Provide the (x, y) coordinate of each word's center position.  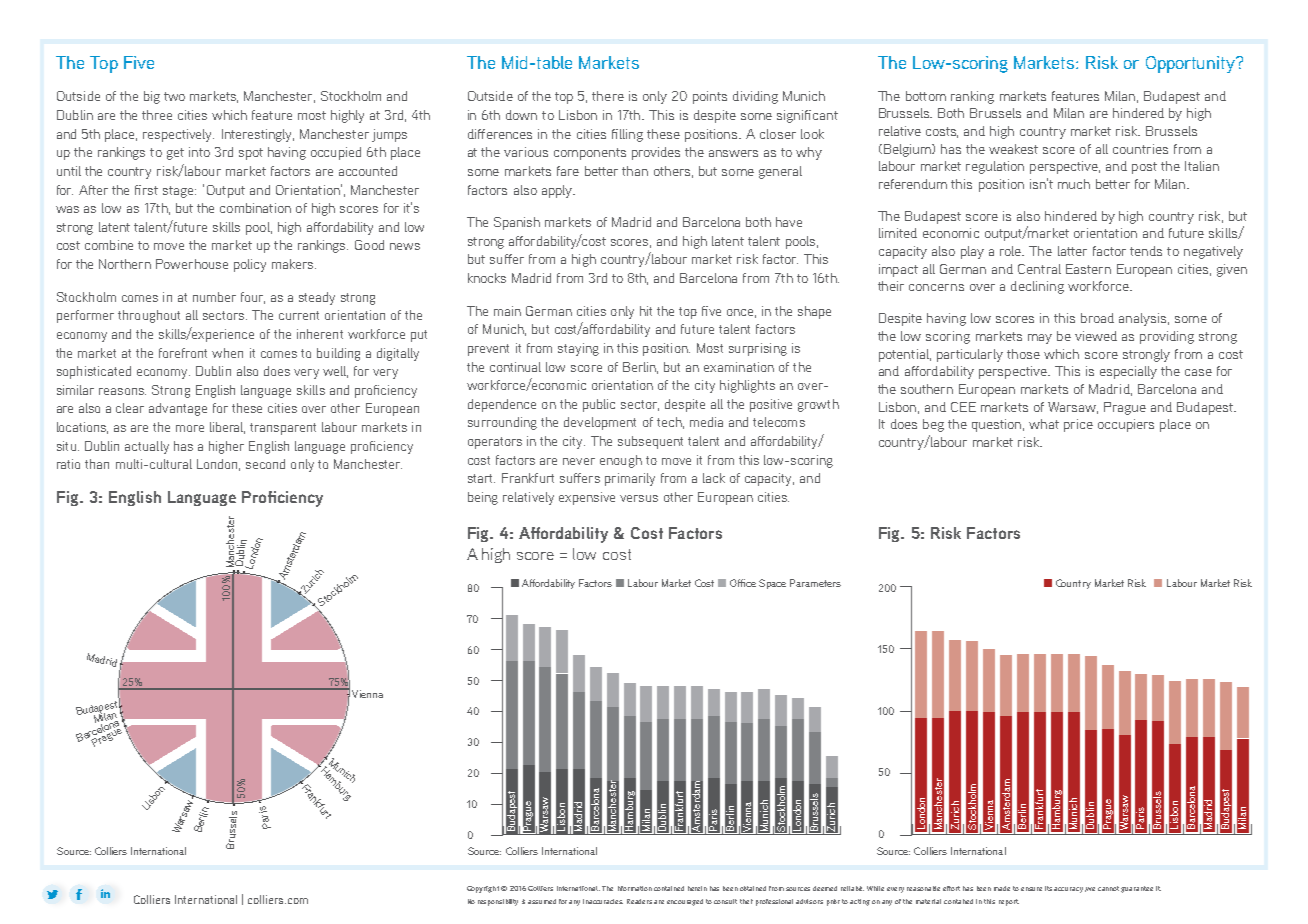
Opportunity (1191, 64)
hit (646, 311)
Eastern (1088, 269)
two (174, 96)
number (214, 297)
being (483, 498)
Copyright (483, 889)
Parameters (815, 583)
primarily (630, 479)
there (608, 96)
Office (743, 583)
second (265, 464)
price (1078, 425)
